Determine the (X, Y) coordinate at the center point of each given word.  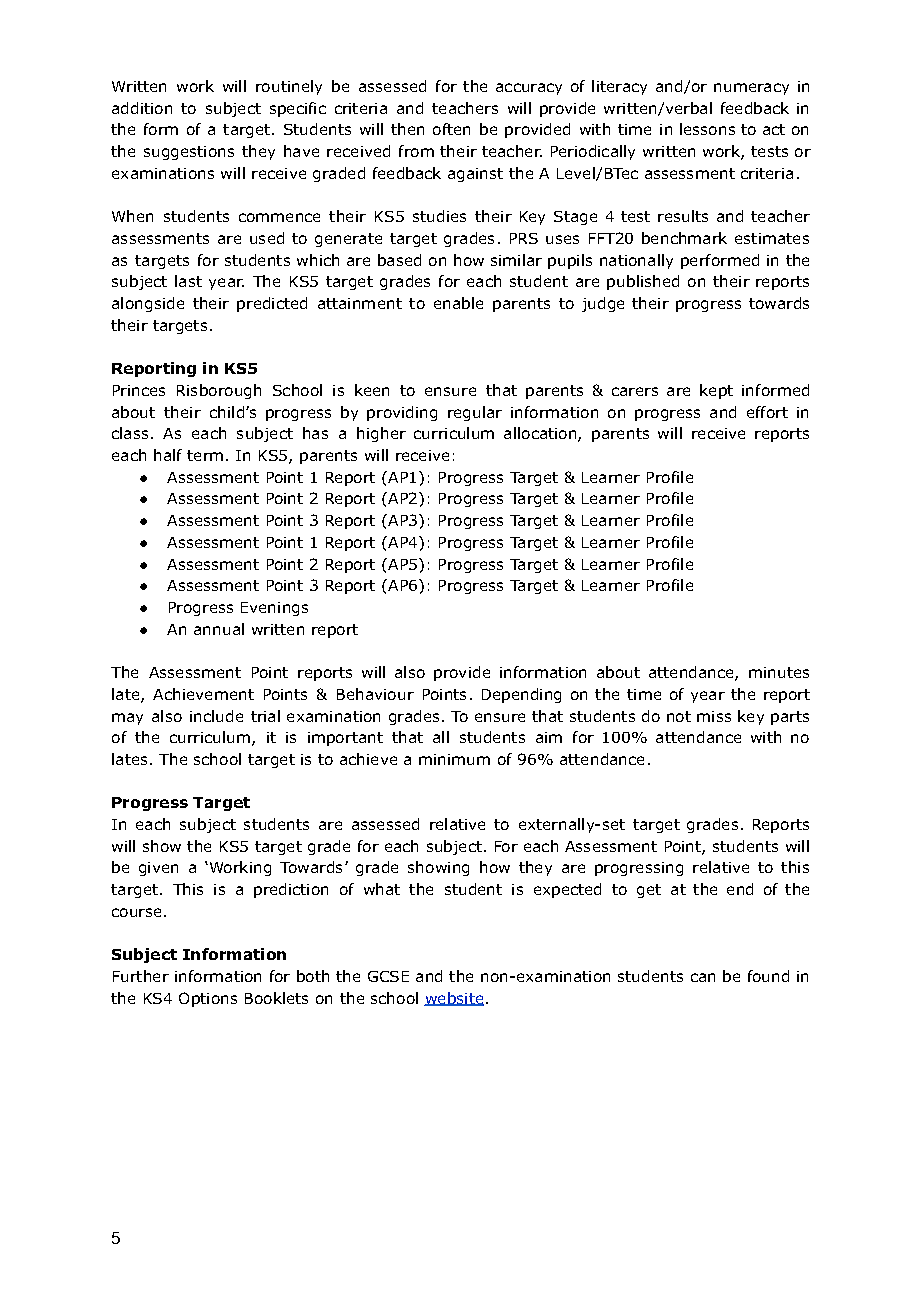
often (451, 129)
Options (208, 999)
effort (767, 412)
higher (381, 434)
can (703, 977)
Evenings (274, 609)
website (454, 999)
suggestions (189, 153)
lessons (707, 129)
